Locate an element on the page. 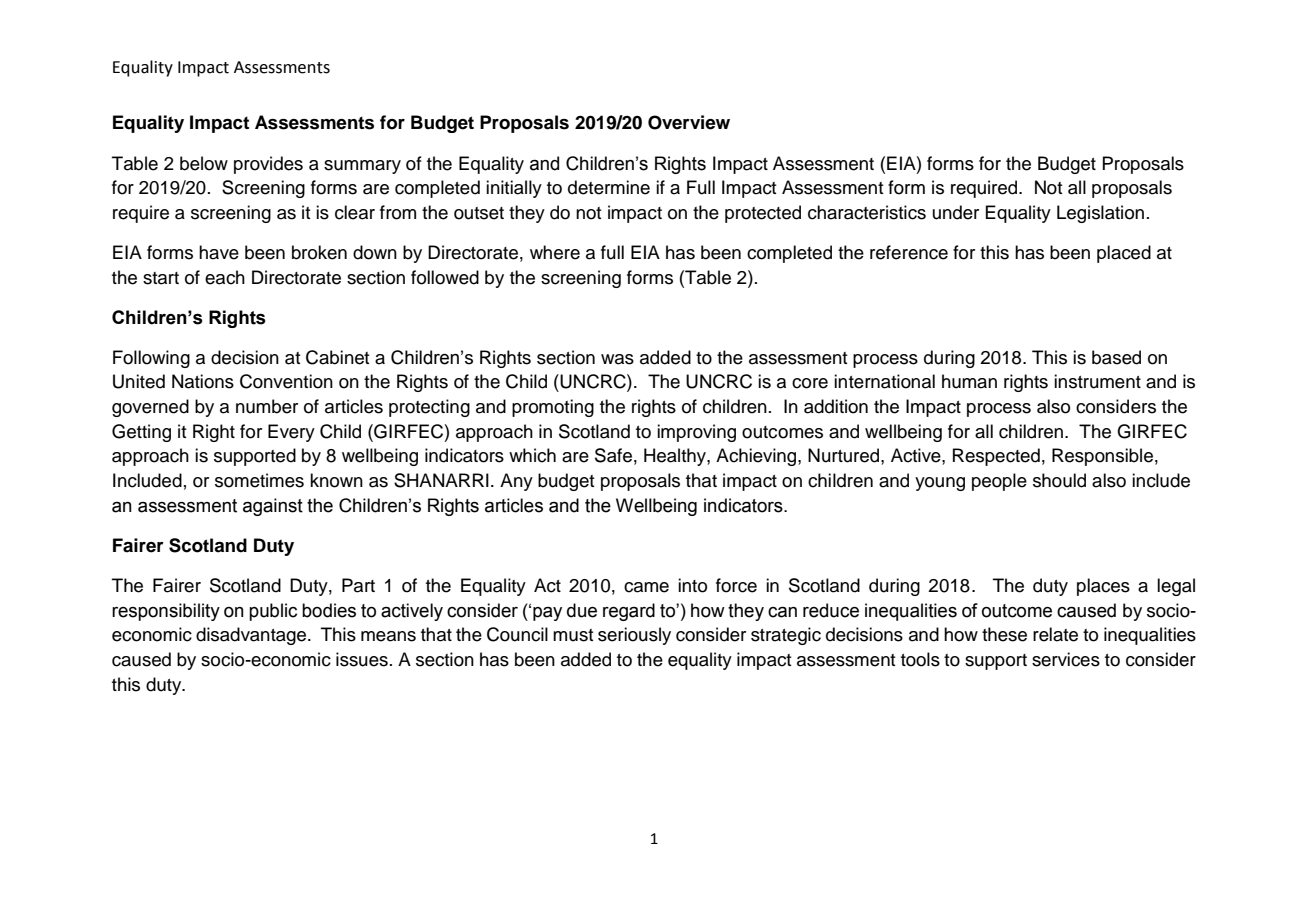 The height and width of the image is (924, 1308). promoting is located at coordinates (553, 408).
